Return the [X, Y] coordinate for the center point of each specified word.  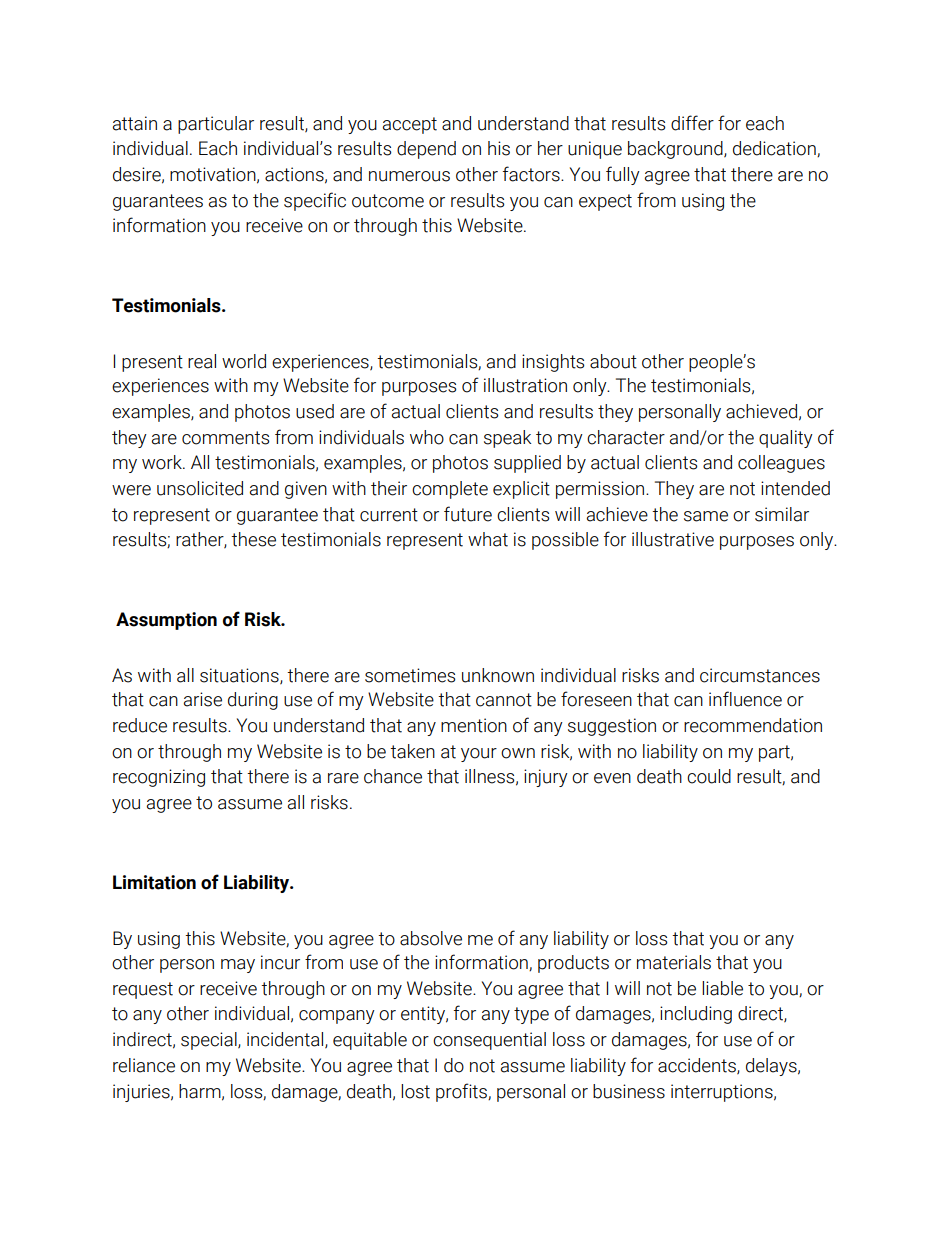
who [427, 437]
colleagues [781, 464]
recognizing [159, 778]
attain [135, 123]
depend [426, 150]
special [210, 1041]
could [709, 776]
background [676, 150]
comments [225, 438]
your [479, 755]
